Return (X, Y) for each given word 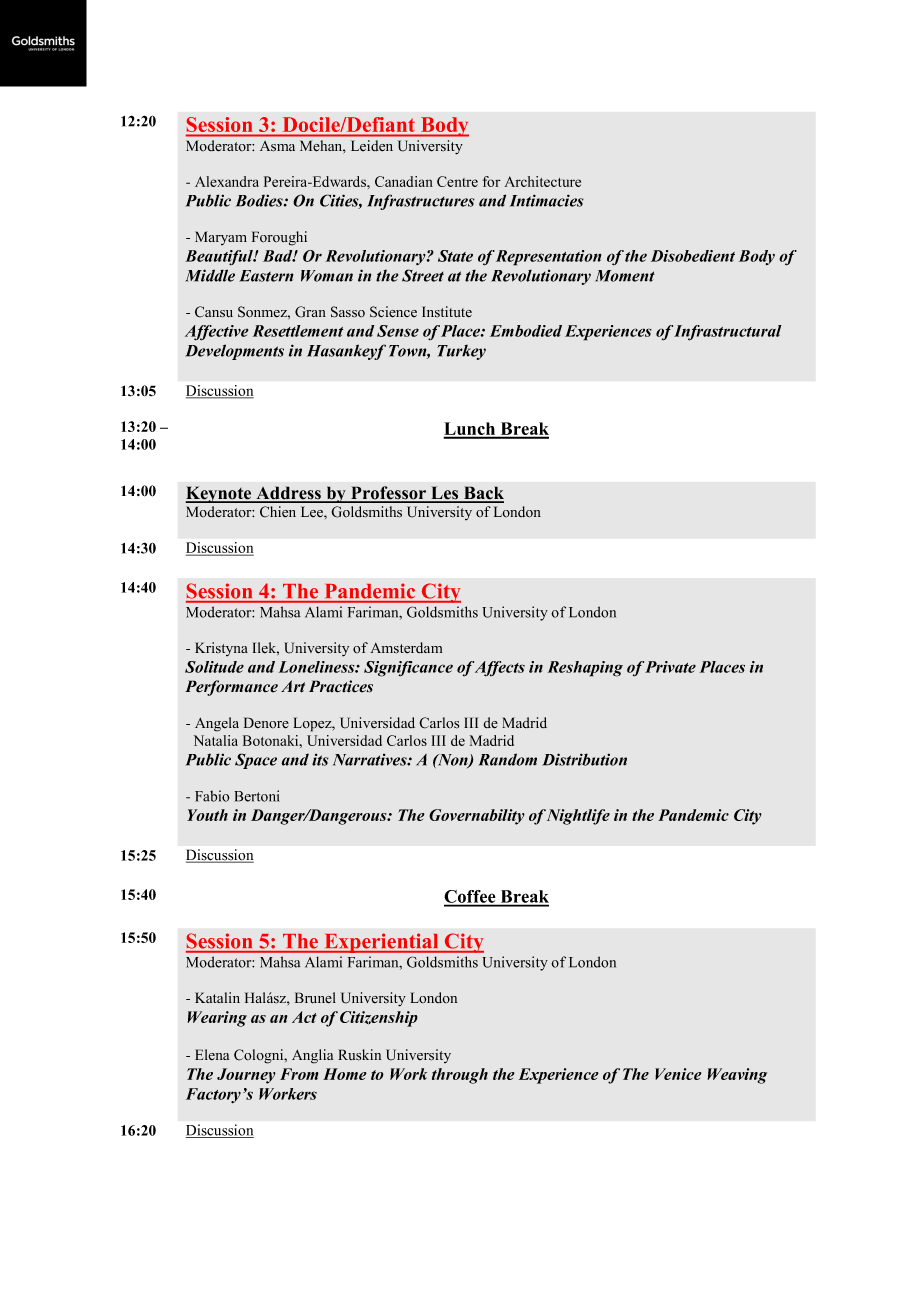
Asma (277, 146)
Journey (246, 1076)
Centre (457, 181)
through (460, 1076)
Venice (678, 1074)
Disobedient (693, 256)
